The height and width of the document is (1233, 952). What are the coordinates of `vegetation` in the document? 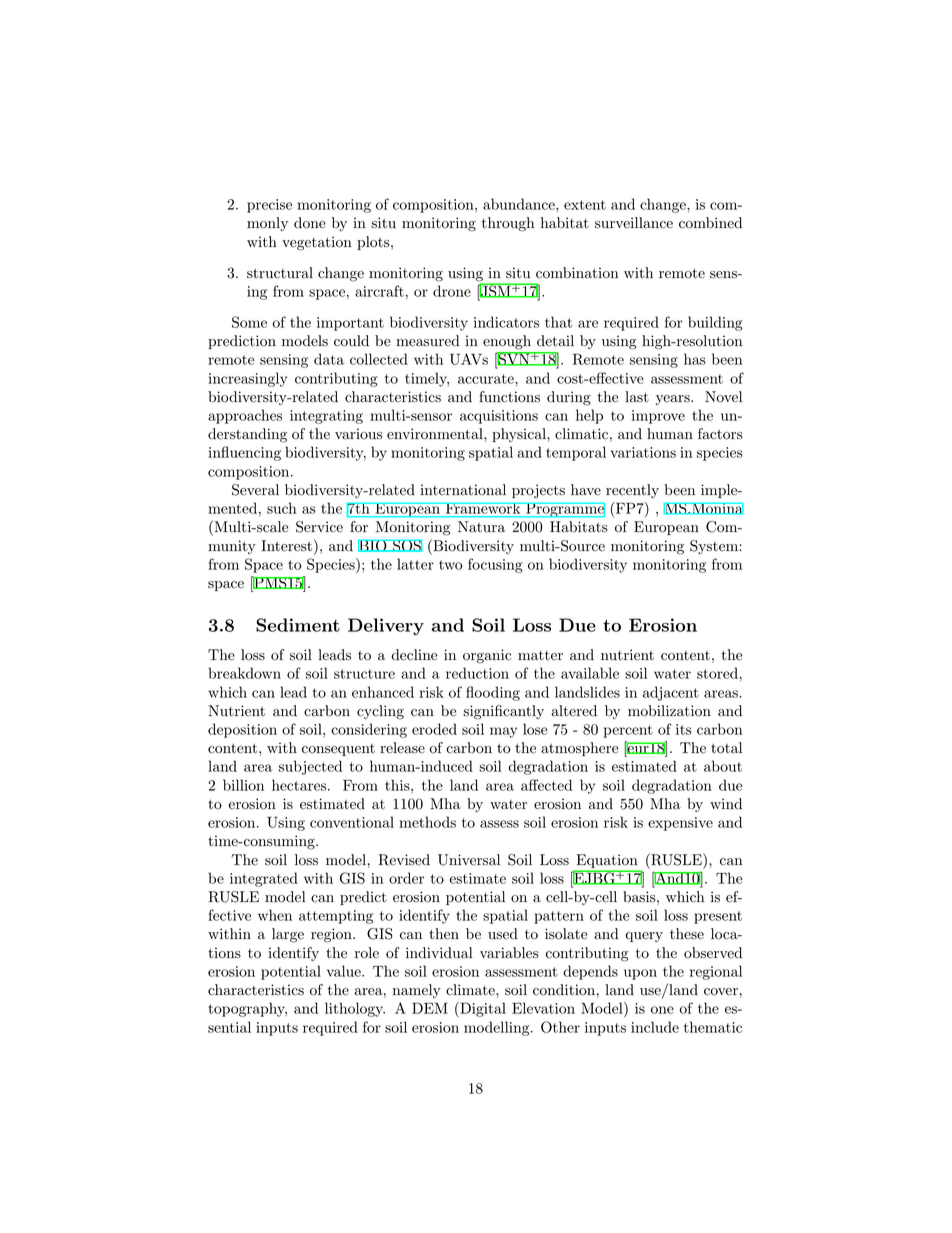 It's located at (317, 243).
